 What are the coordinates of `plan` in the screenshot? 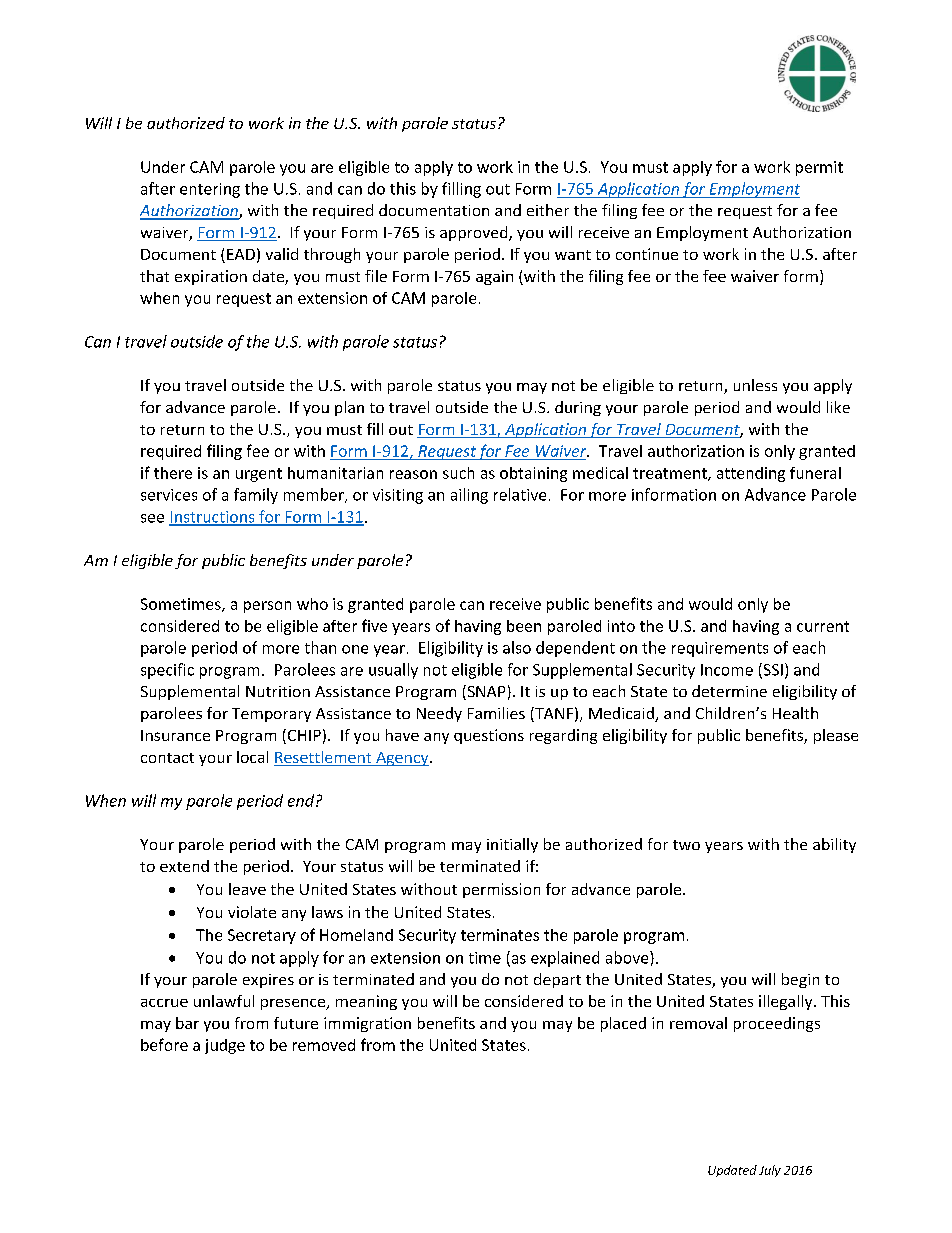 It's located at (349, 408).
